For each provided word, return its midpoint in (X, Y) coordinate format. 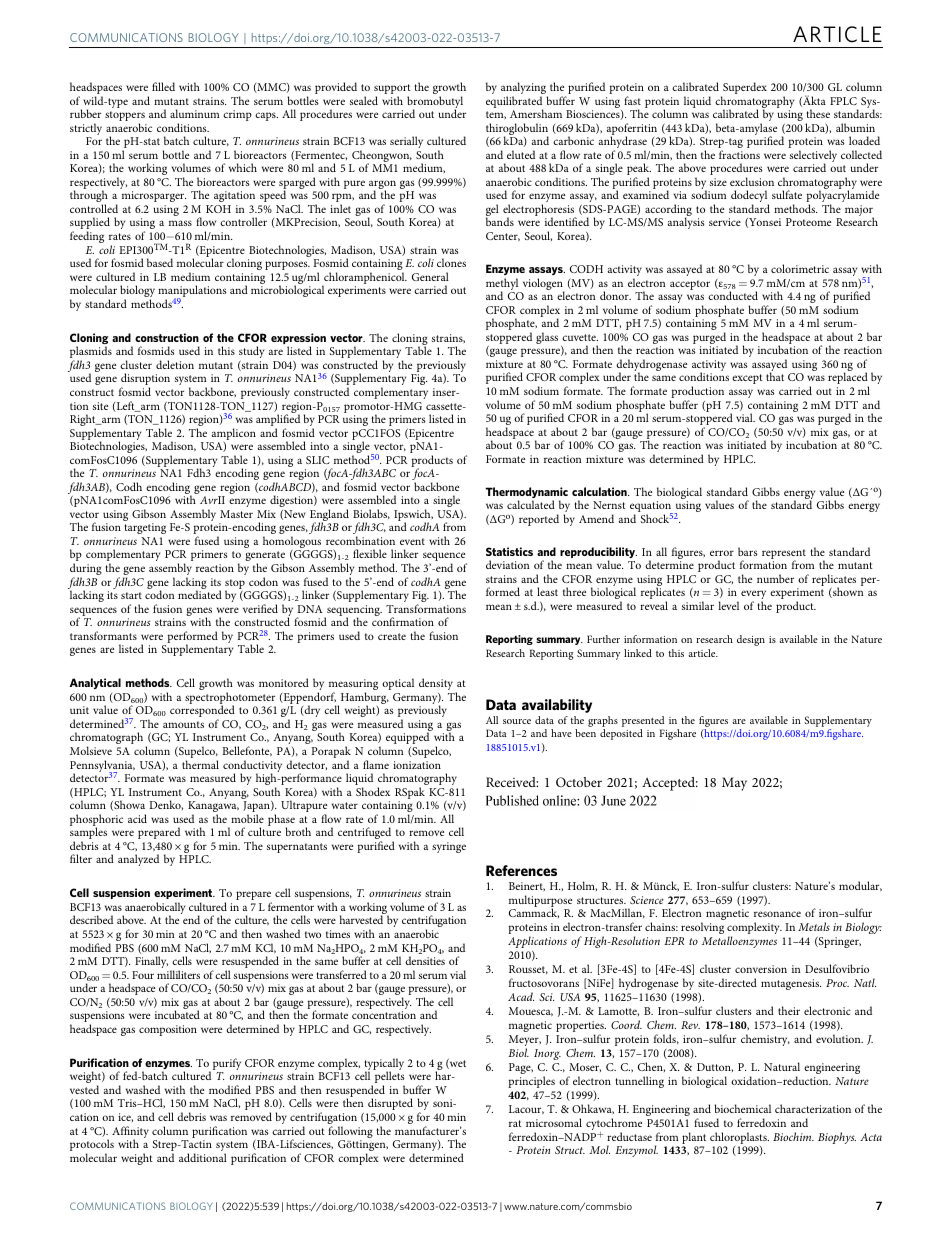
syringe (449, 847)
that (775, 376)
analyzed (138, 860)
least (547, 591)
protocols (92, 1146)
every (753, 596)
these (818, 113)
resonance (777, 914)
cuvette (580, 337)
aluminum (195, 113)
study (251, 352)
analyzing (524, 89)
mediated (200, 594)
